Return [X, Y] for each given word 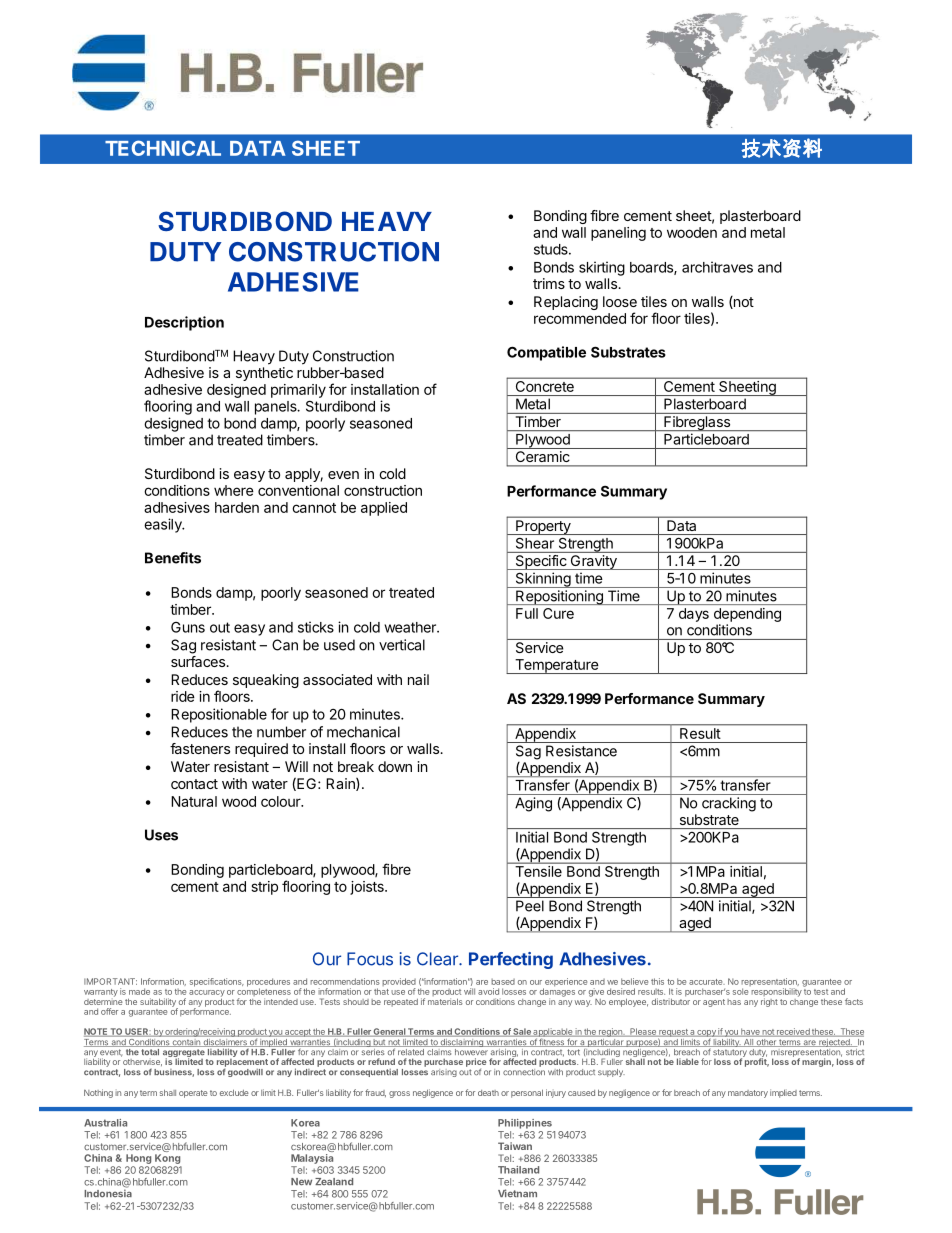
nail [418, 679]
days [694, 615]
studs [552, 249]
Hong [138, 1159]
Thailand [518, 1170]
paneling [618, 234]
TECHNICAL [163, 148]
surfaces [199, 661]
